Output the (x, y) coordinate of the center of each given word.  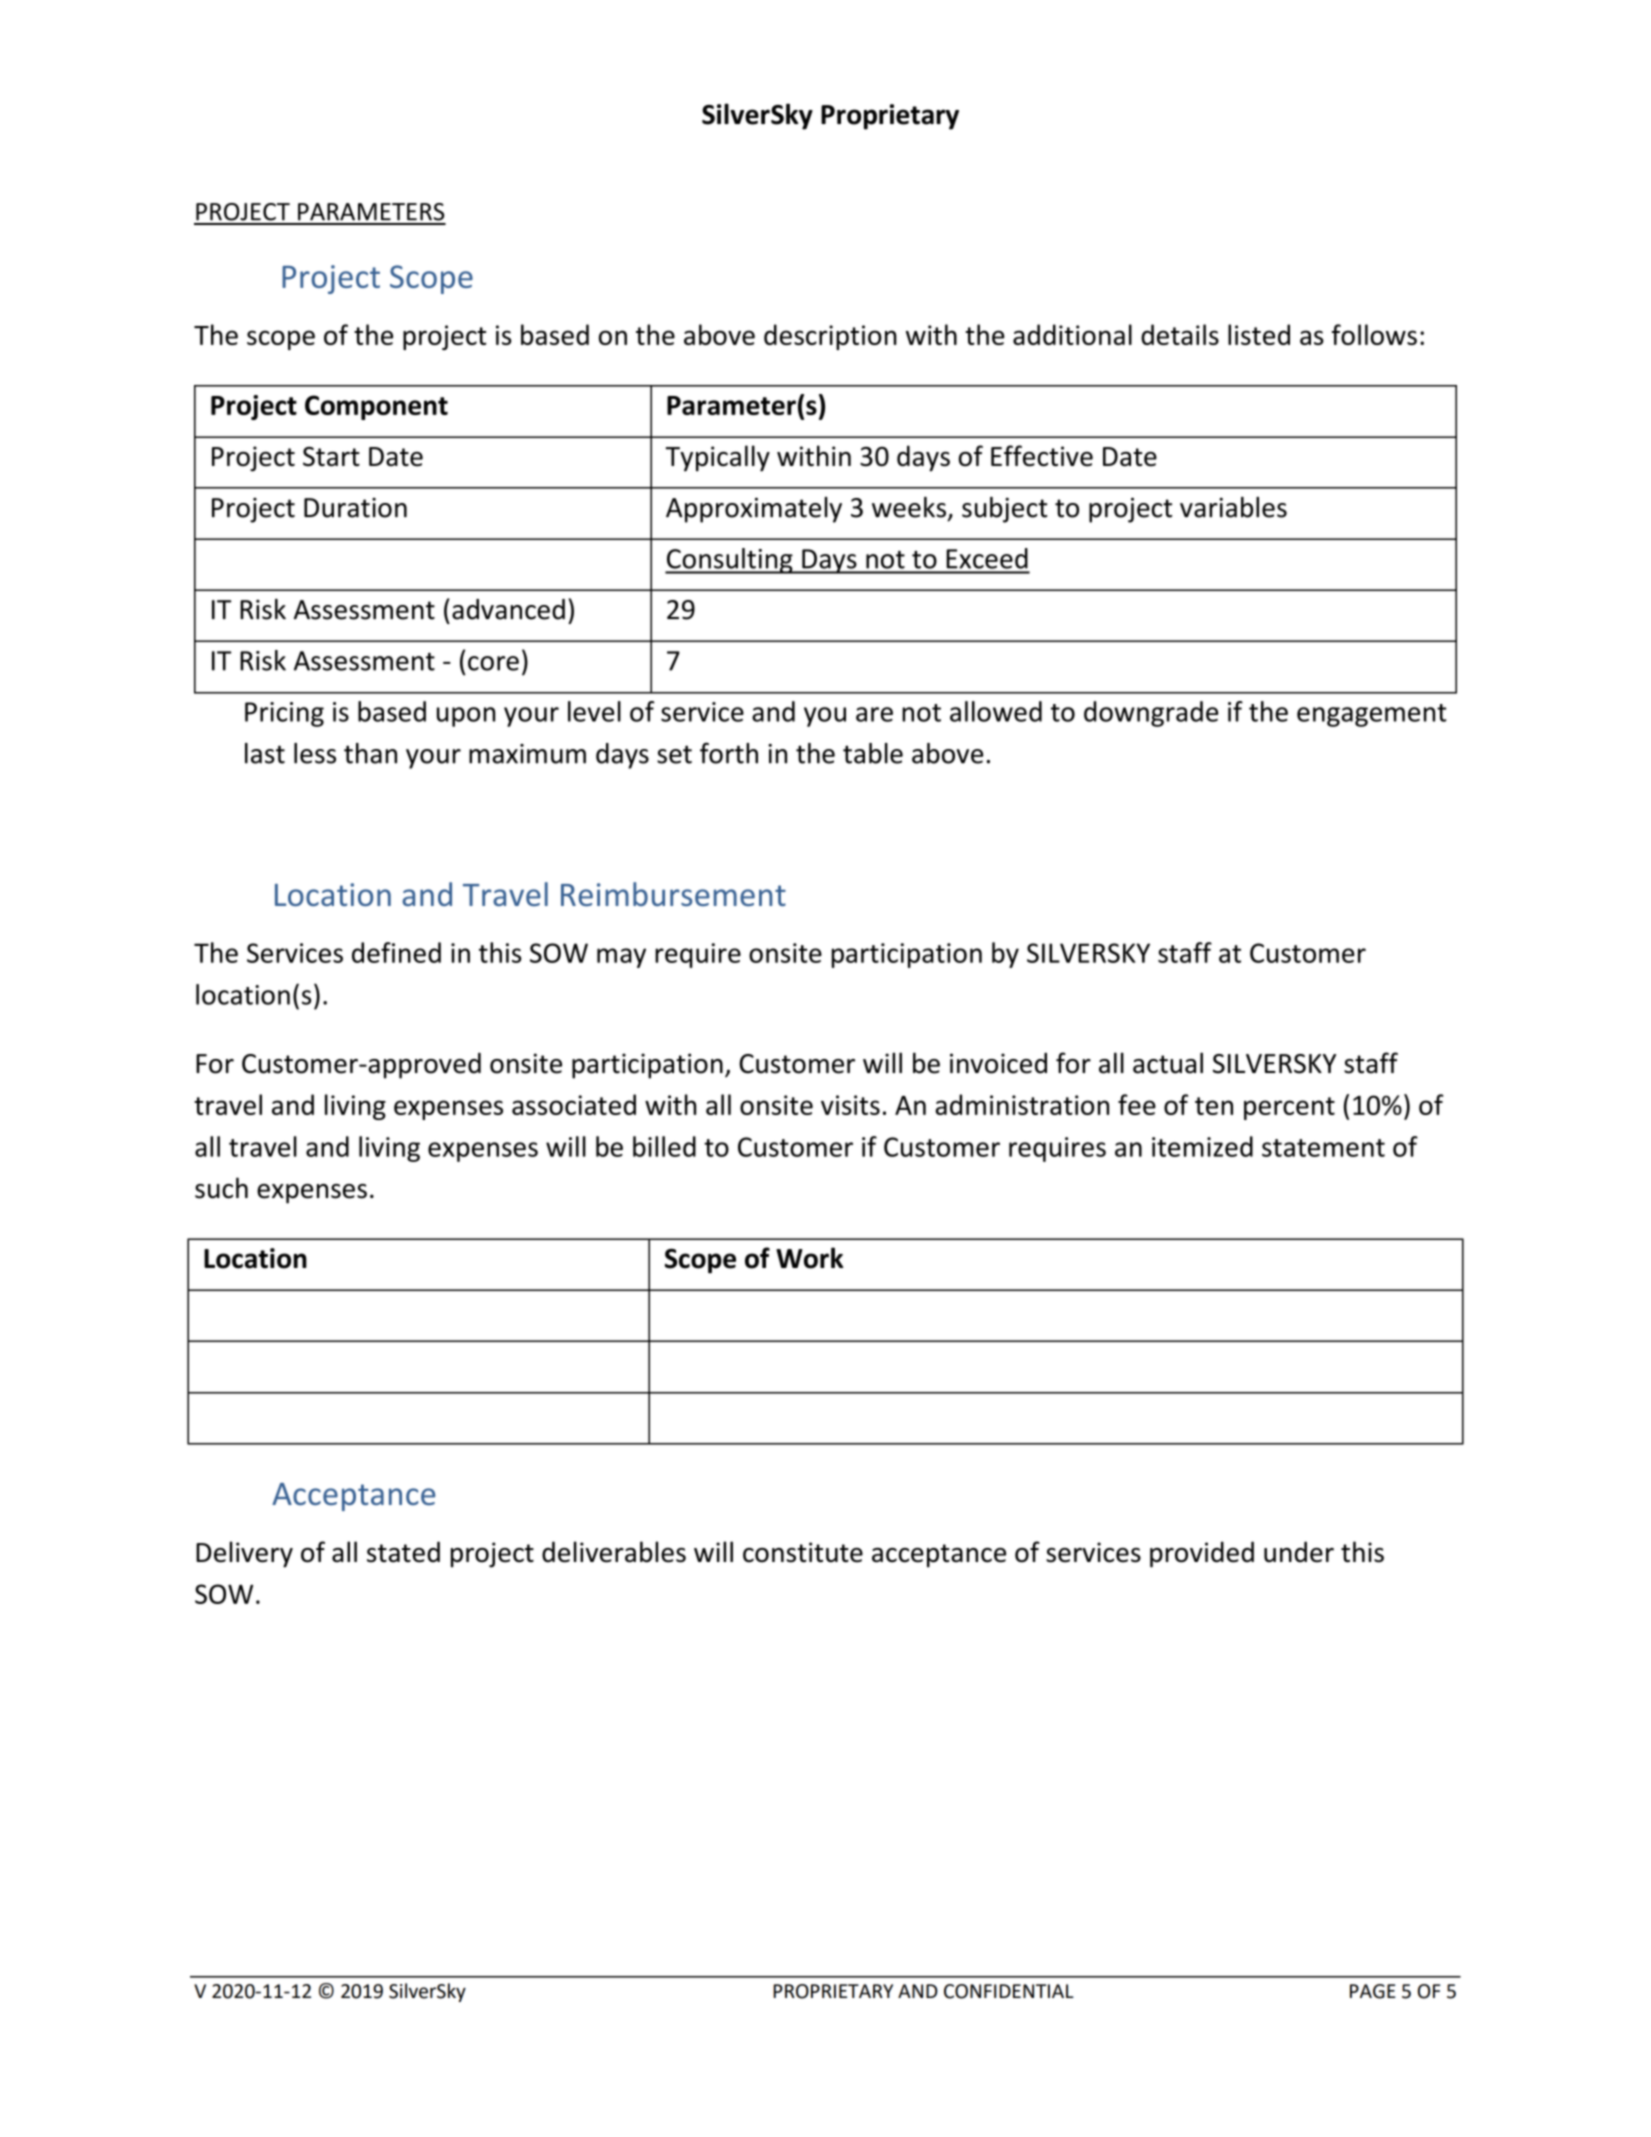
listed (1259, 334)
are (874, 714)
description (830, 337)
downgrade (1151, 714)
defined (396, 952)
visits (850, 1105)
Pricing (284, 714)
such (221, 1188)
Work (810, 1258)
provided (1202, 1554)
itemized (1202, 1146)
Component (376, 407)
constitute (803, 1552)
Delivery (244, 1554)
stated (403, 1552)
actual (1168, 1063)
